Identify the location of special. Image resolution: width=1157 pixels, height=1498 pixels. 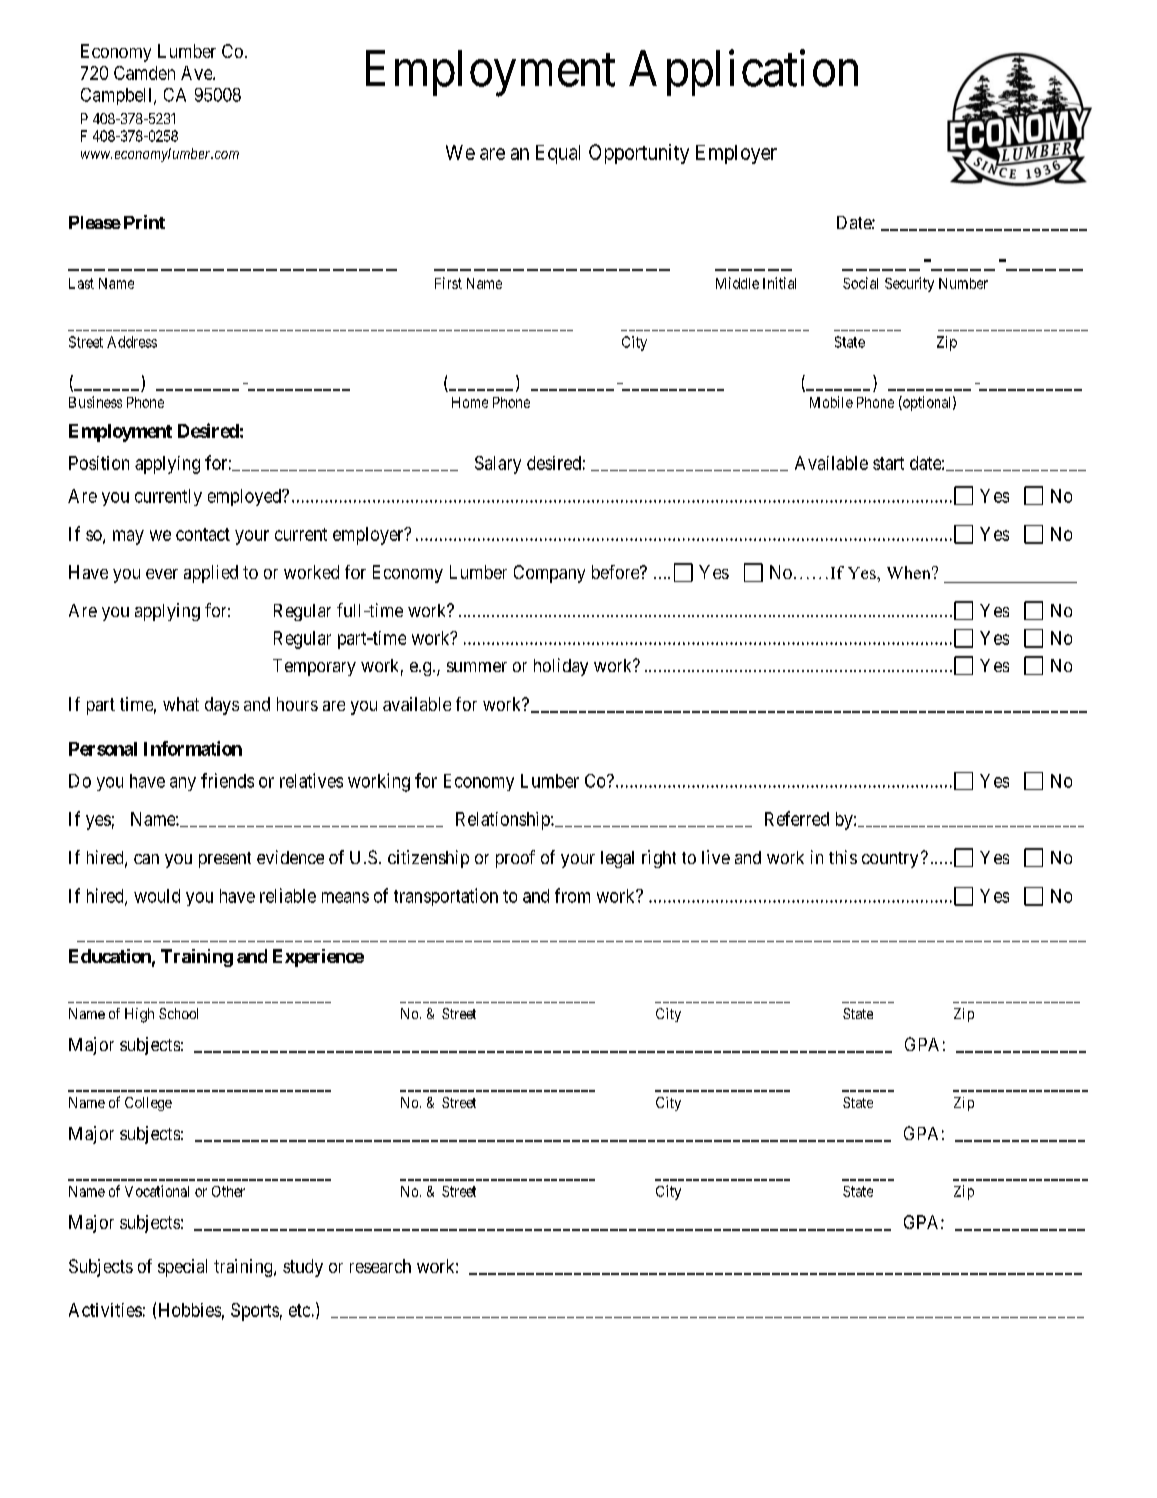
(182, 1268).
